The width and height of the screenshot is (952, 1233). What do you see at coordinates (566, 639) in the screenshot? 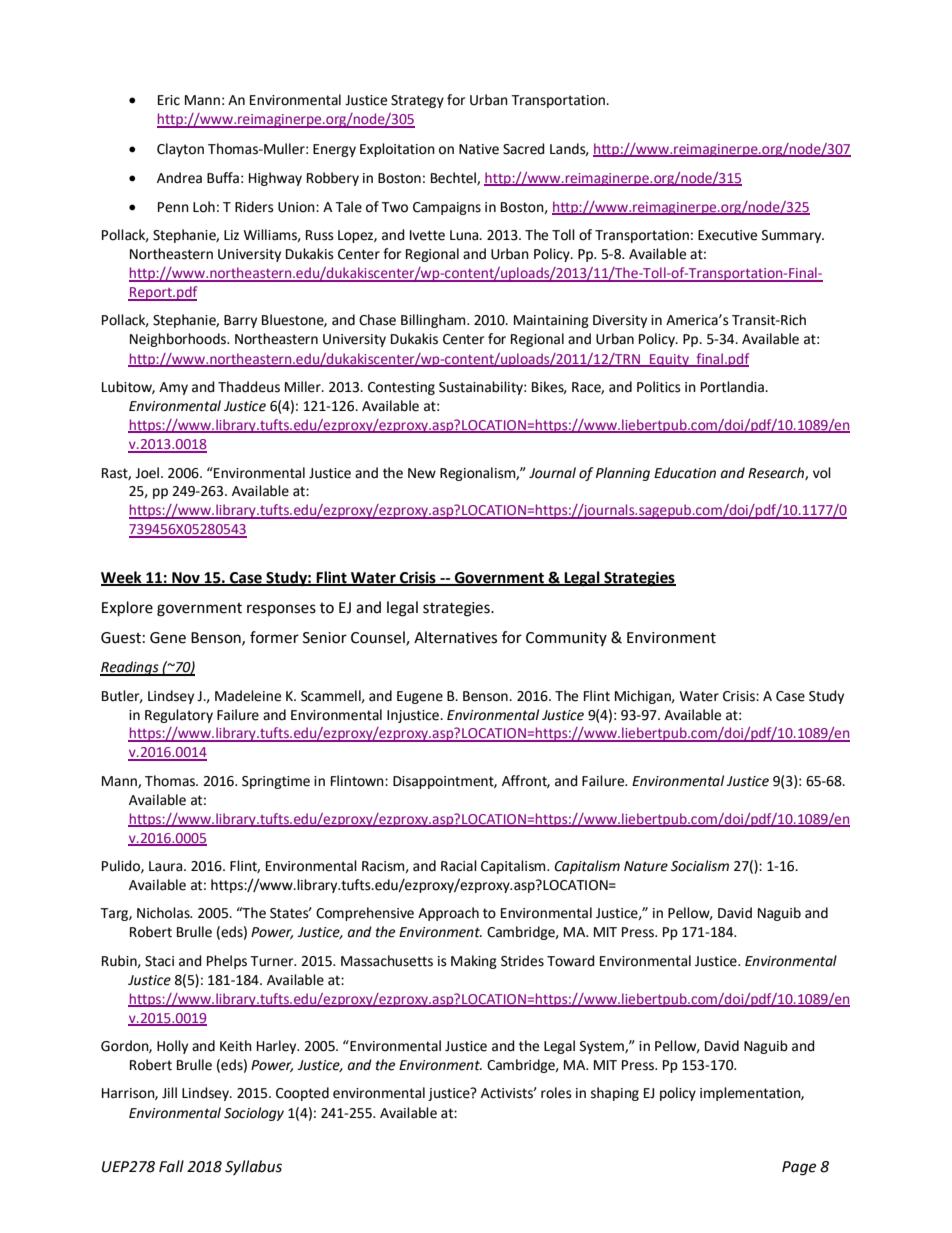
I see `Community` at bounding box center [566, 639].
